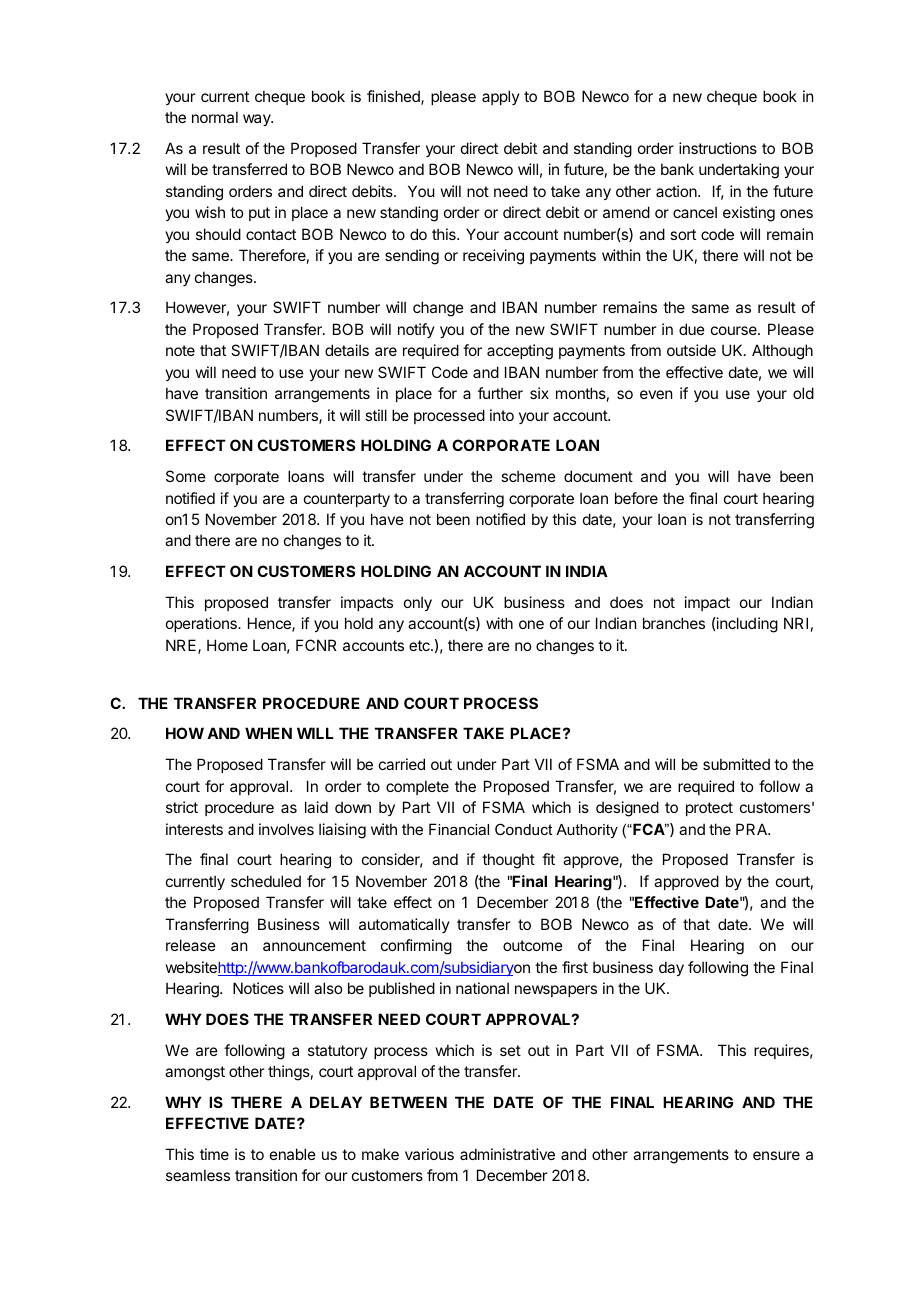 The width and height of the screenshot is (924, 1308). I want to click on scheme, so click(528, 476).
